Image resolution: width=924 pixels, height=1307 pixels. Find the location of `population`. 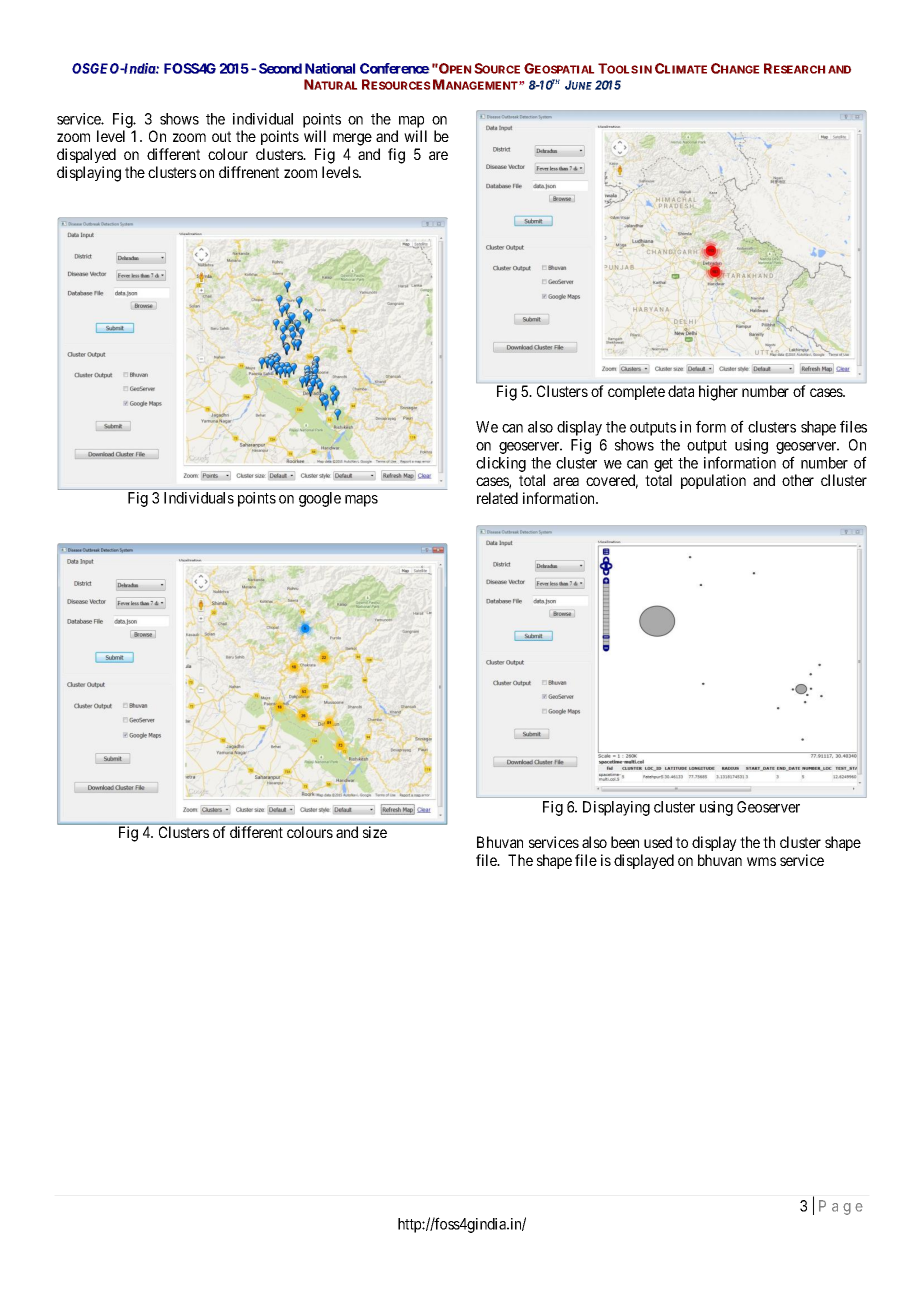

population is located at coordinates (713, 481).
